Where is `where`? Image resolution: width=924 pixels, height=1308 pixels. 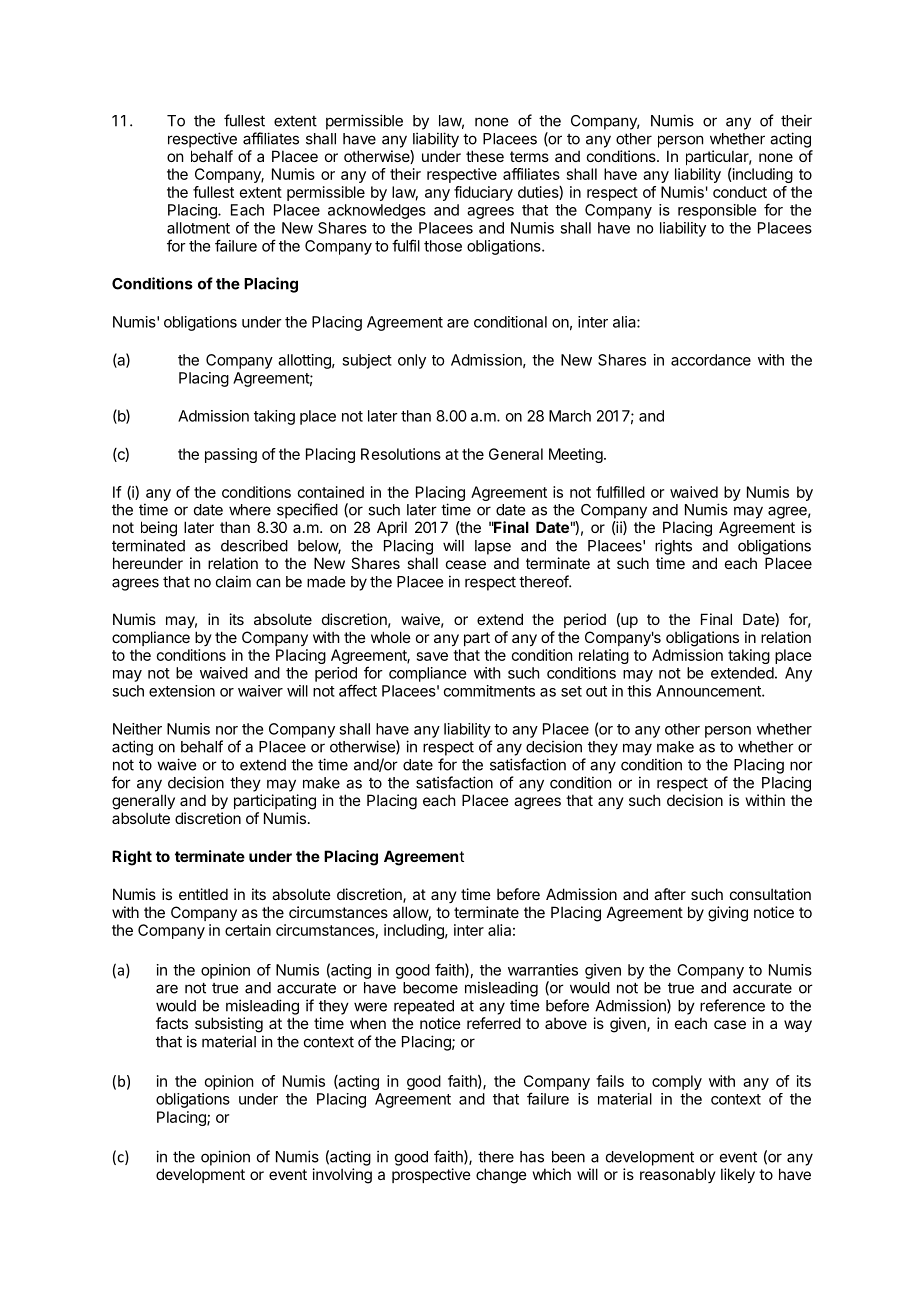
where is located at coordinates (250, 510).
